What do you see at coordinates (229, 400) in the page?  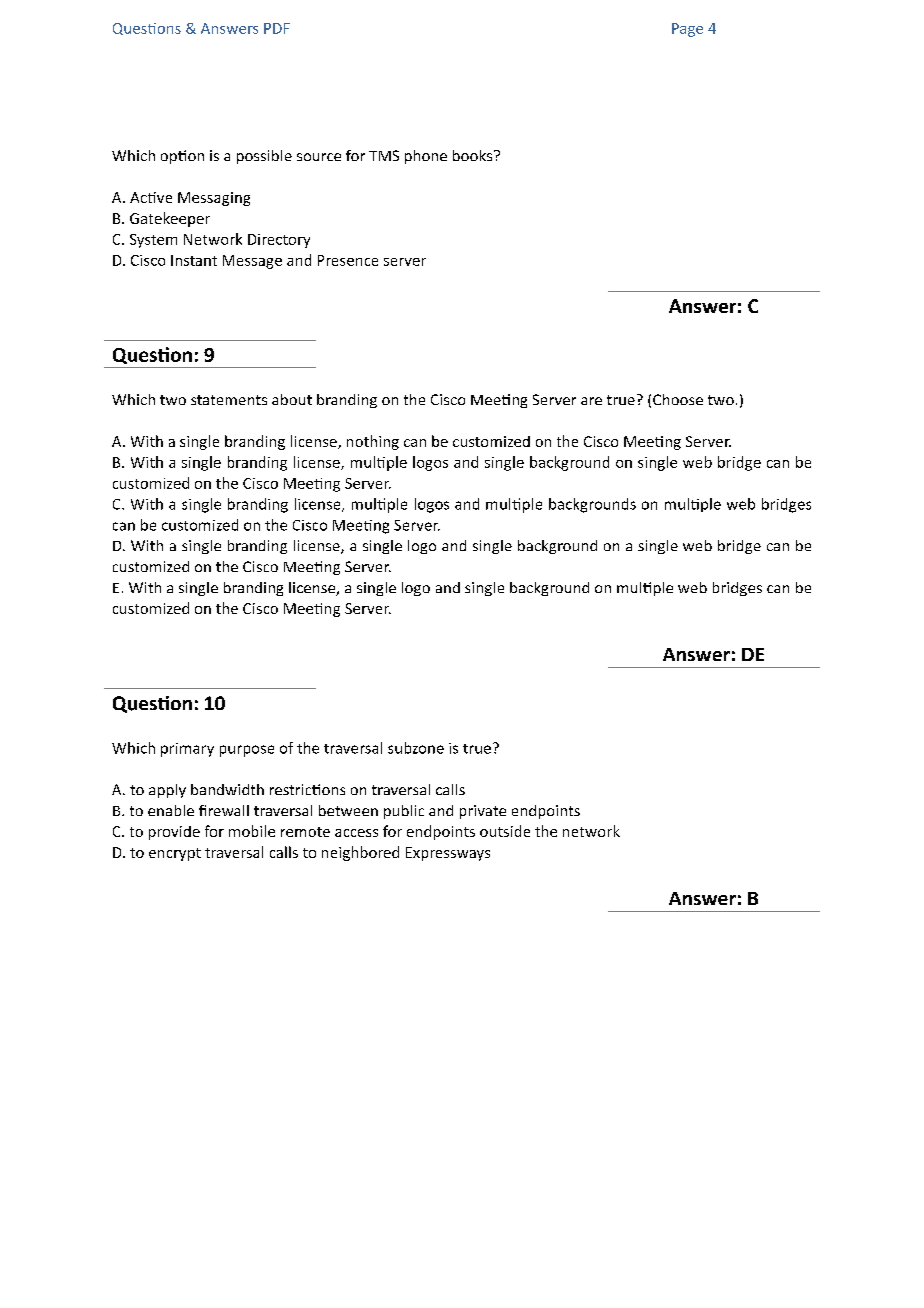 I see `statements` at bounding box center [229, 400].
